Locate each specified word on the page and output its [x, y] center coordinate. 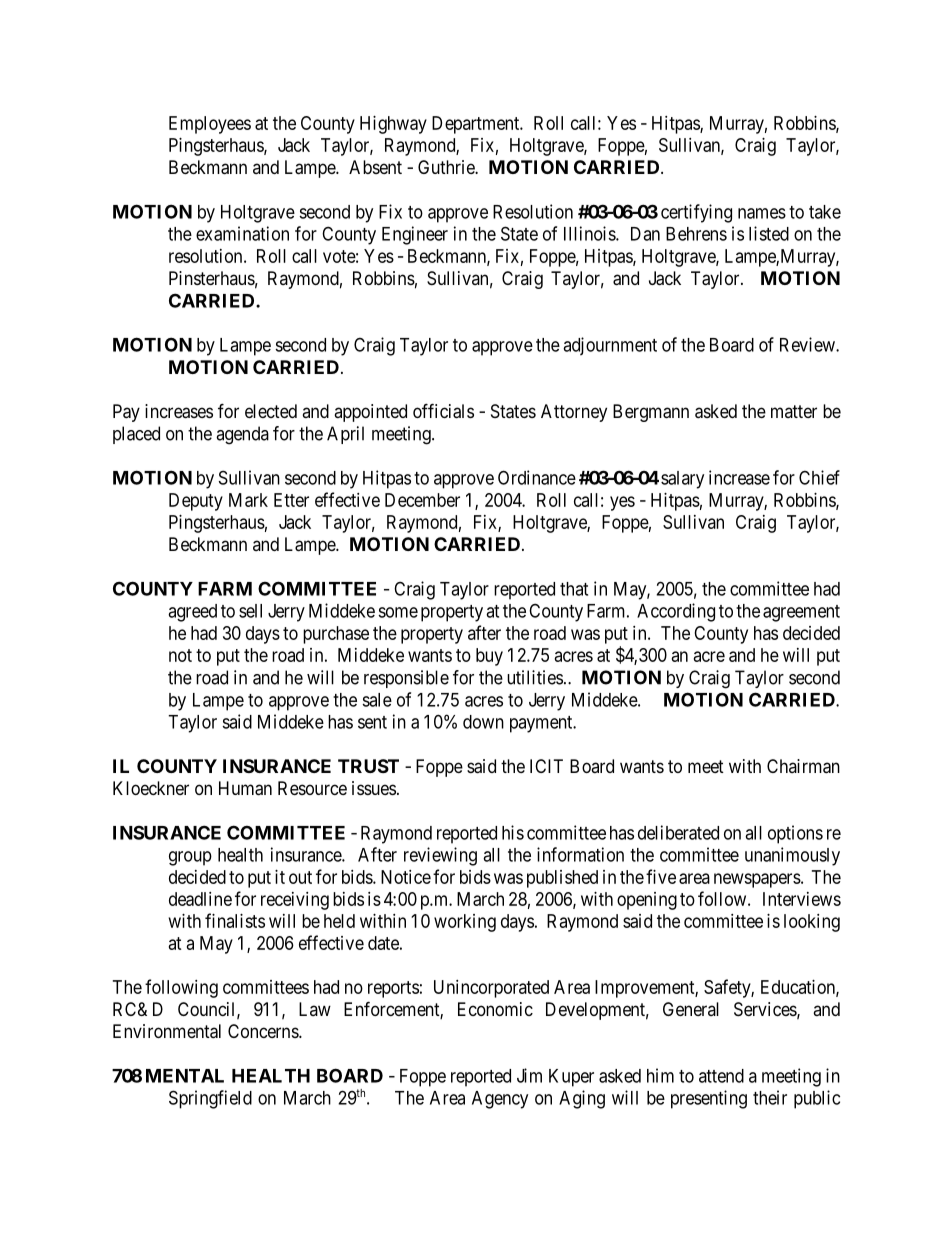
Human [245, 788]
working [465, 923]
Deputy [196, 502]
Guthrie [447, 167]
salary [682, 480]
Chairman [803, 766]
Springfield [210, 1099]
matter [794, 411]
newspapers [757, 880]
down [483, 722]
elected [271, 411]
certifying [696, 213]
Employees [210, 125]
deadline [200, 899]
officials [443, 411]
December [422, 500]
